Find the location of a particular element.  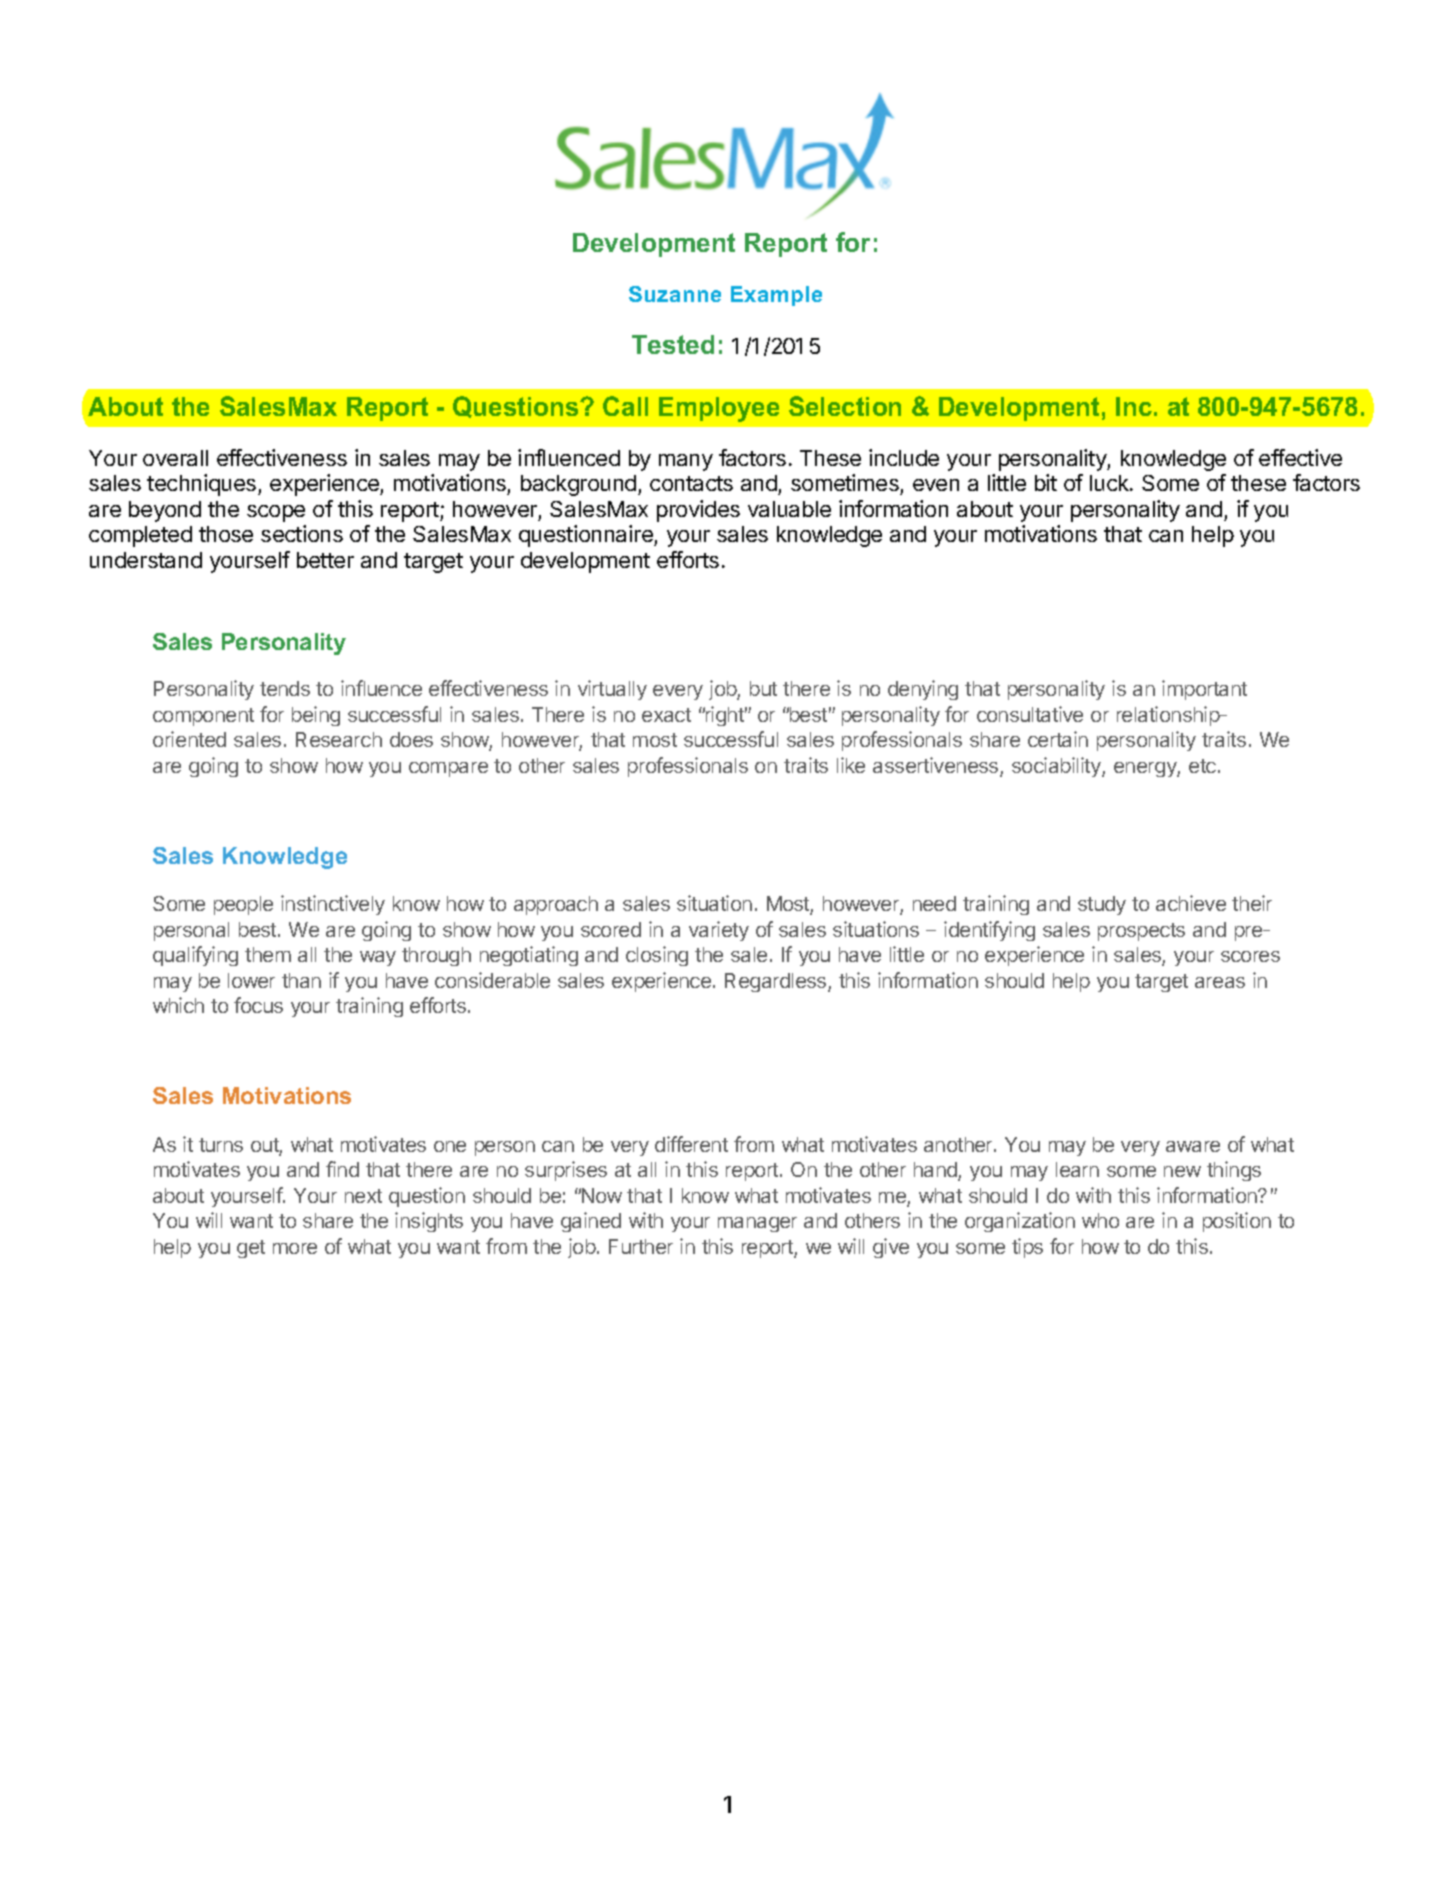

variety is located at coordinates (719, 931).
